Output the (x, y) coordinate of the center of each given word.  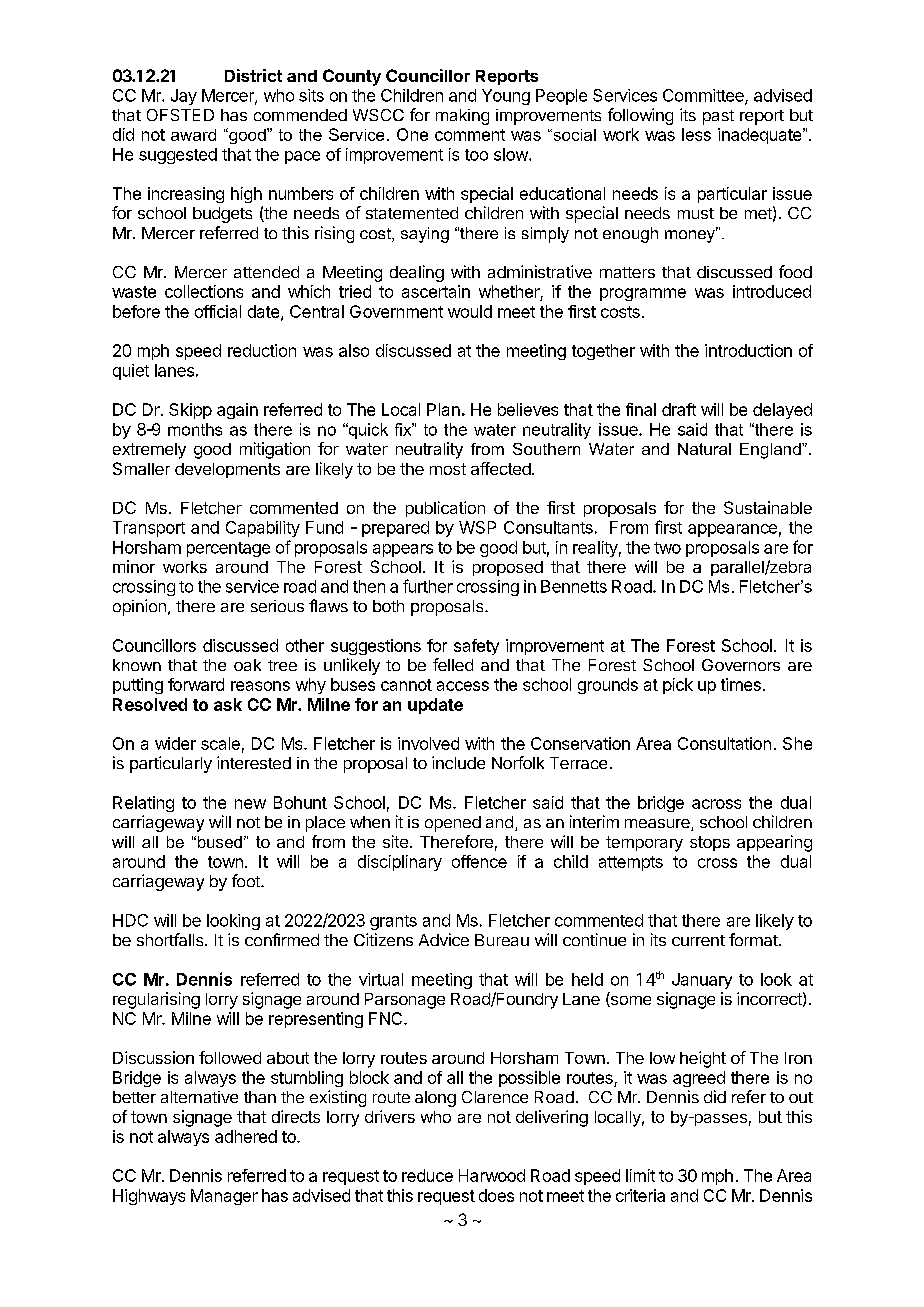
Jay (184, 97)
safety (476, 647)
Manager (224, 1197)
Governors (741, 665)
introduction (748, 350)
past (718, 117)
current (698, 940)
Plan (443, 409)
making (462, 117)
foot (247, 880)
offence (479, 861)
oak (247, 665)
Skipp (190, 411)
